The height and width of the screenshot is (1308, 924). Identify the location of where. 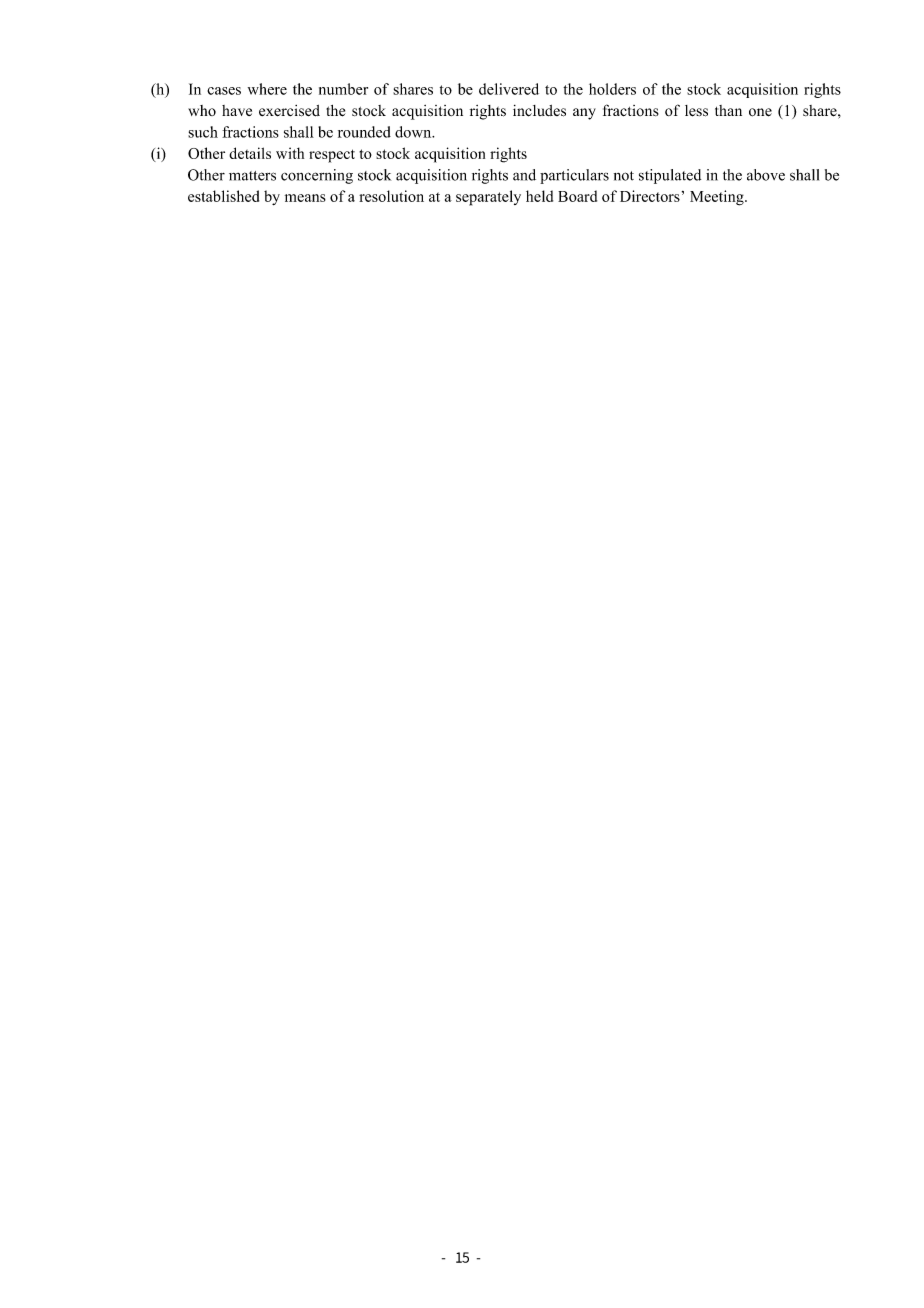
(267, 89).
